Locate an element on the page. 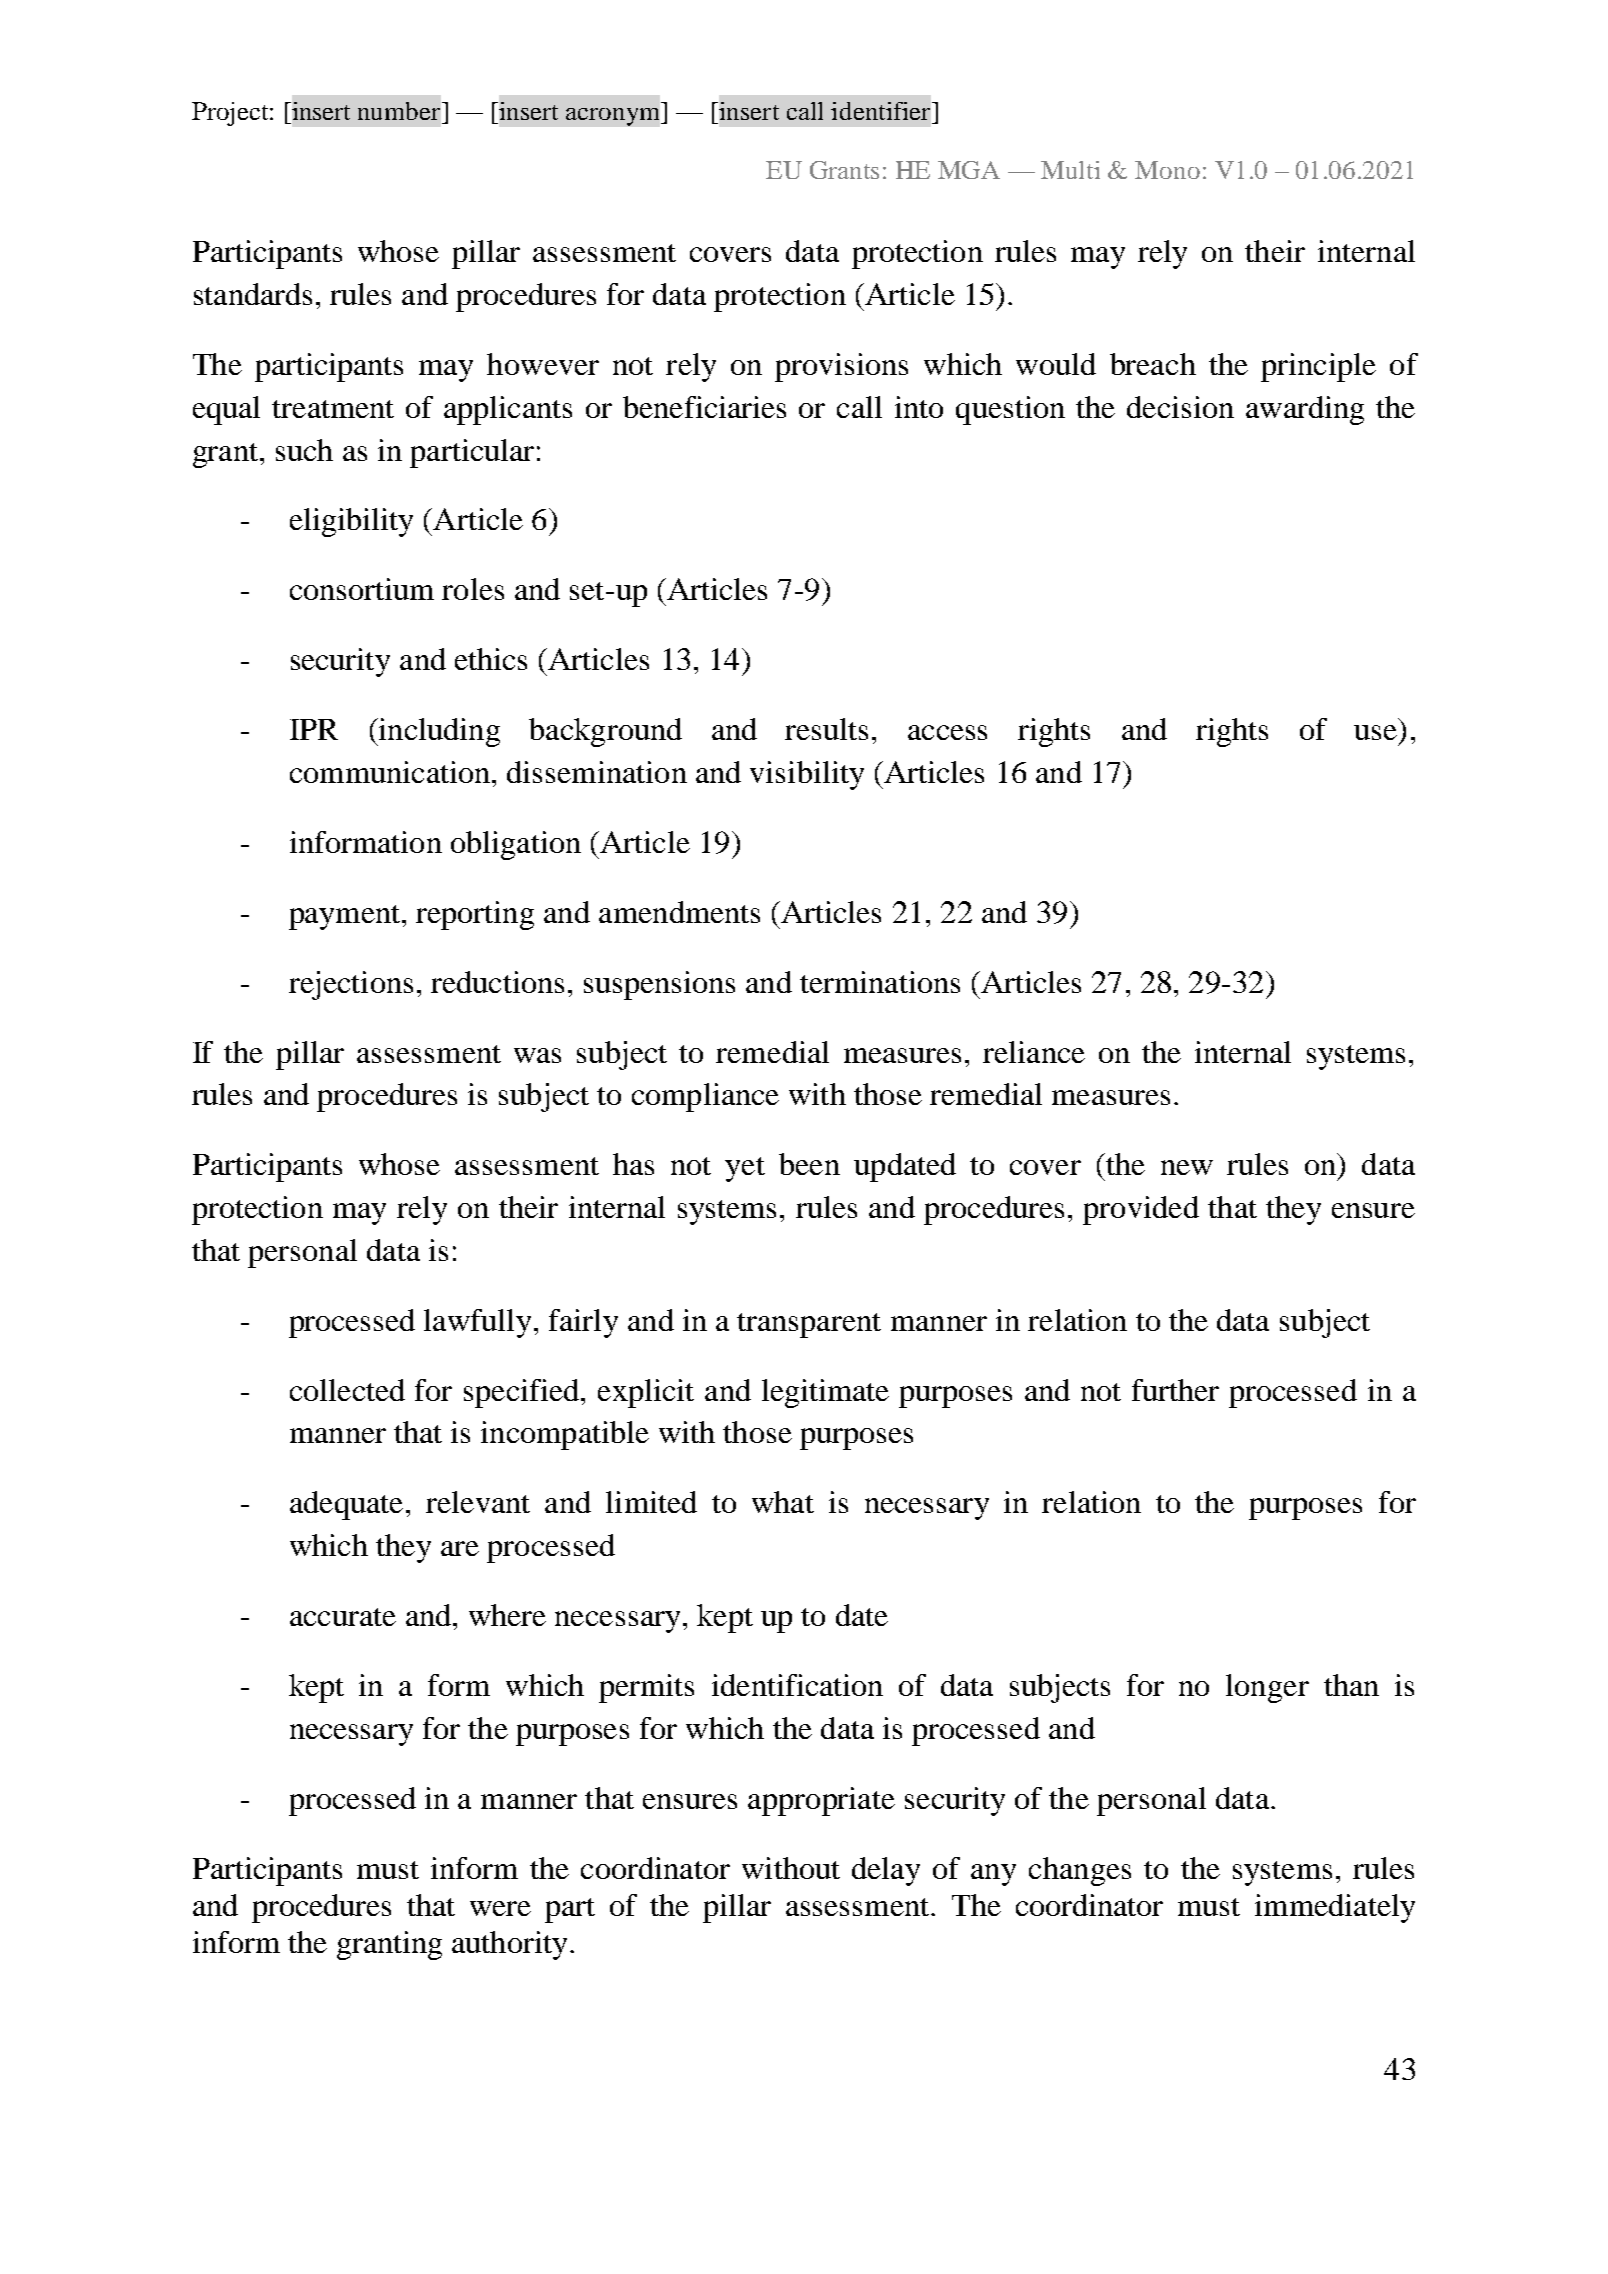 Image resolution: width=1608 pixels, height=2274 pixels. consortium is located at coordinates (362, 589).
